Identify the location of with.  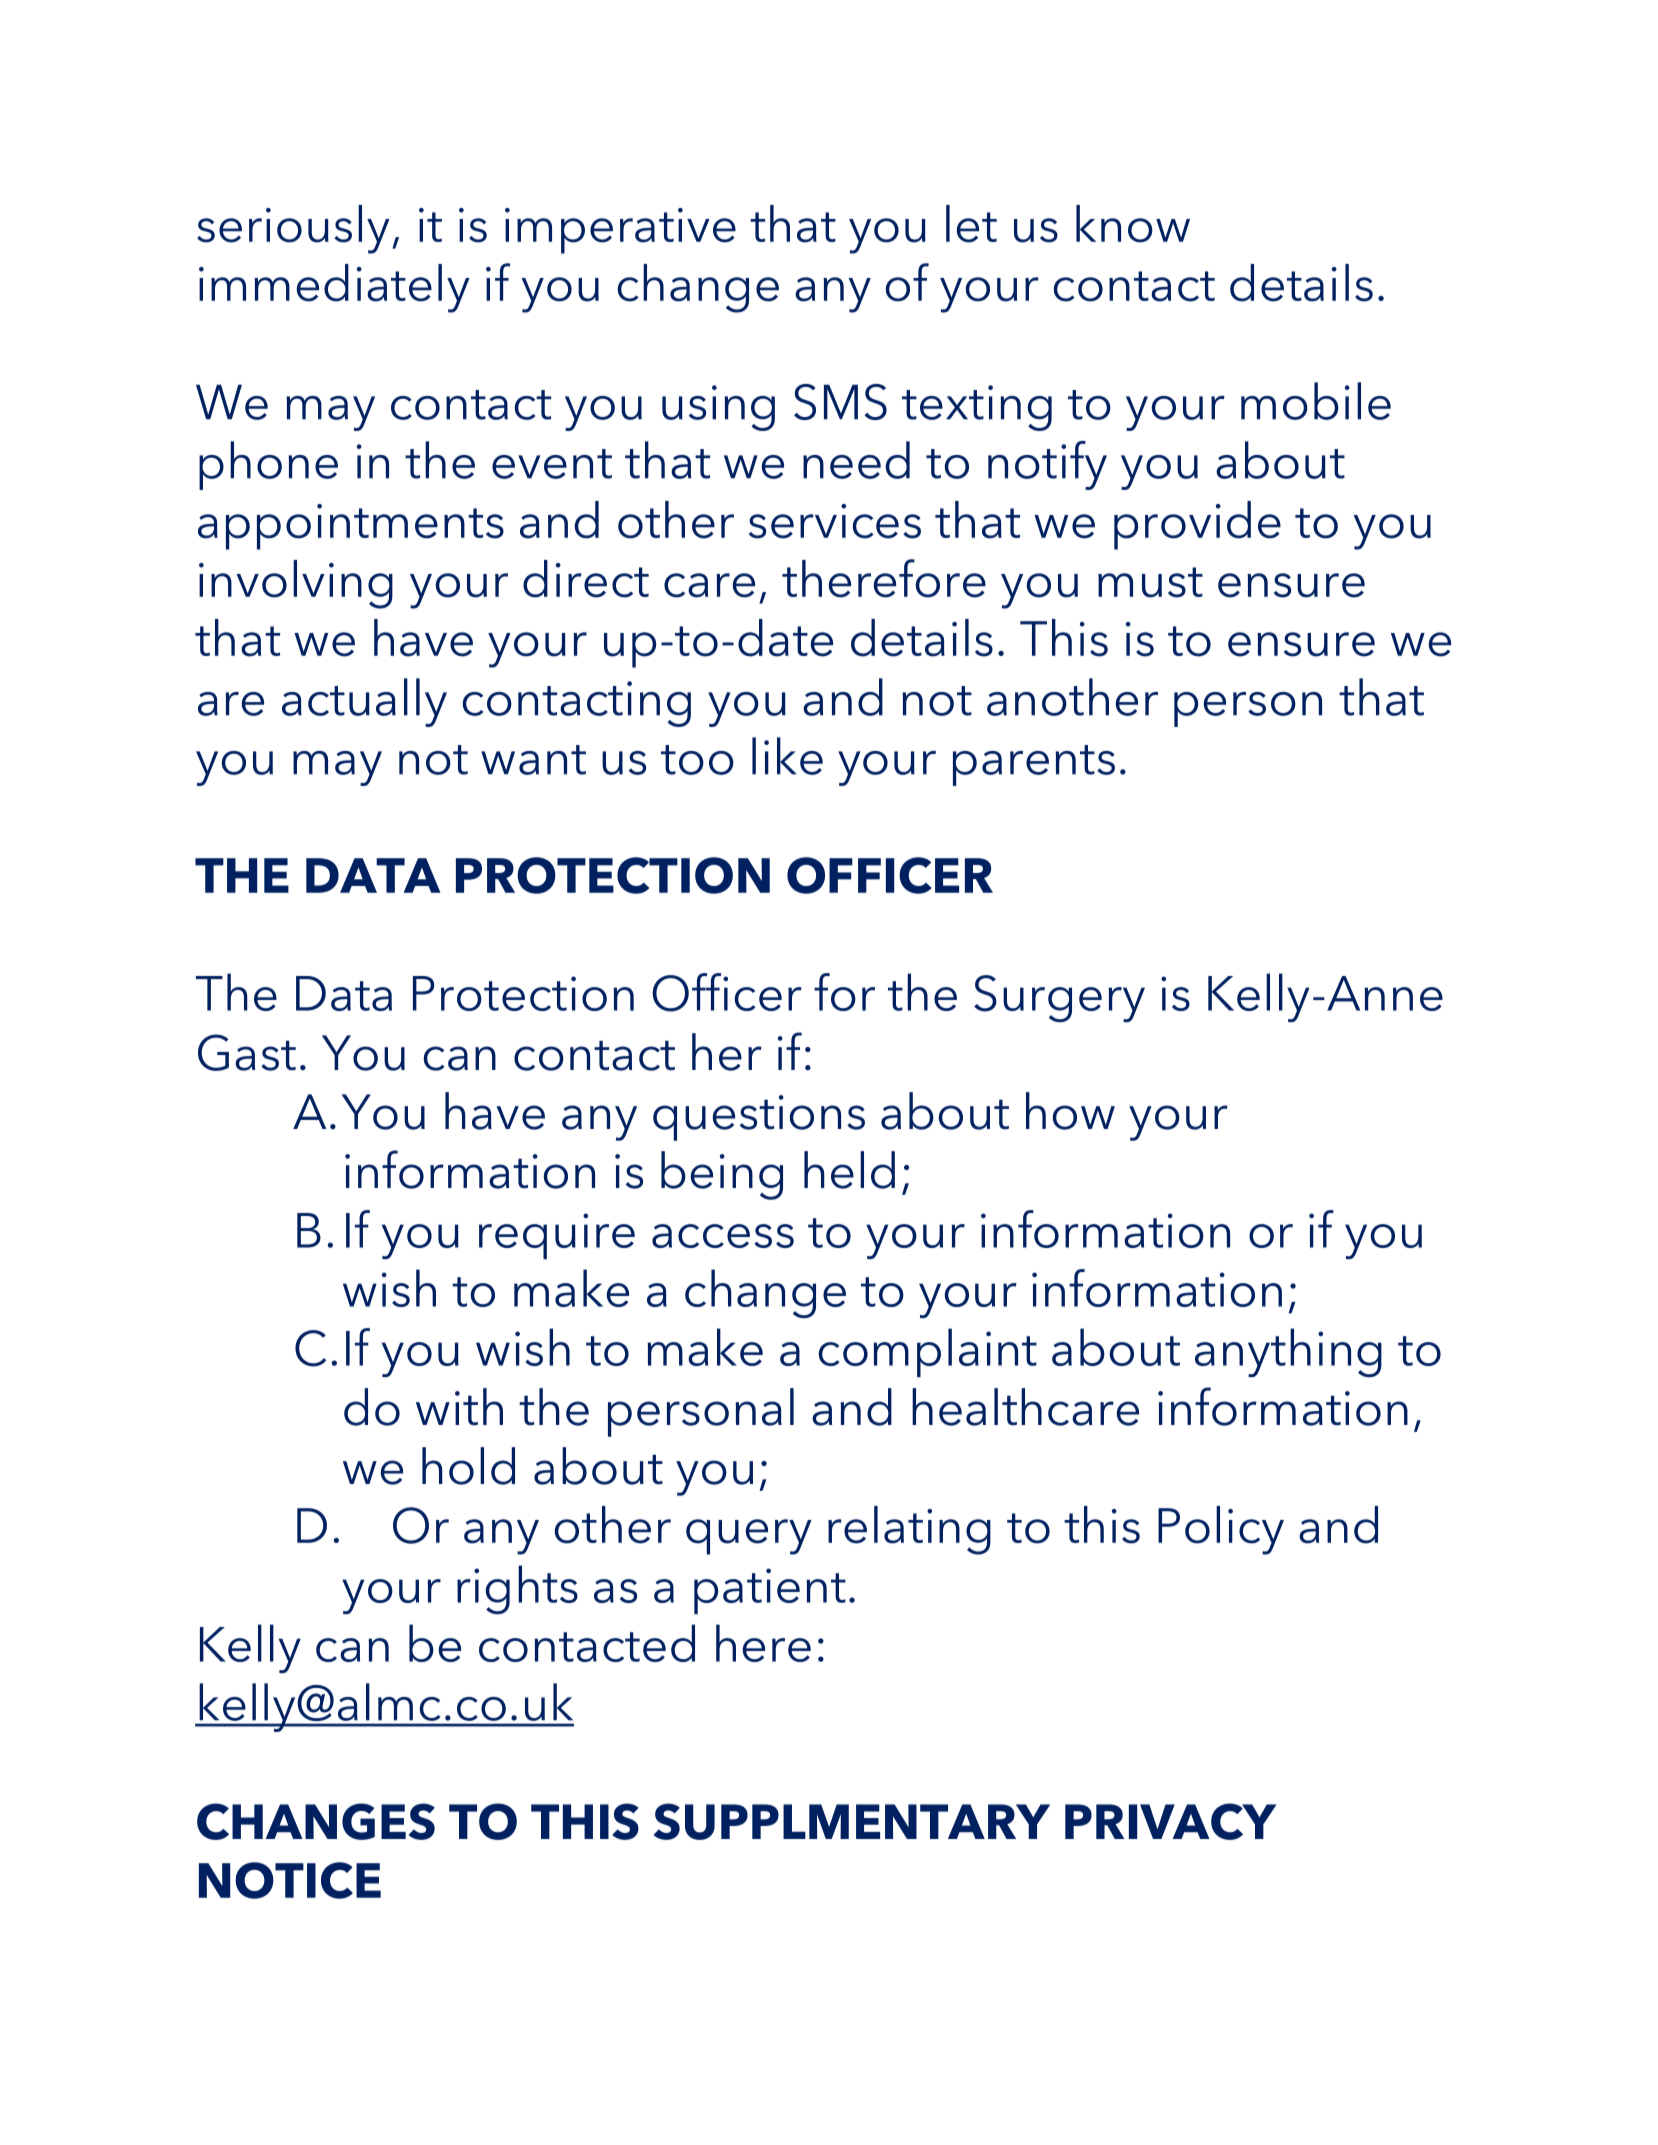
(459, 1407).
